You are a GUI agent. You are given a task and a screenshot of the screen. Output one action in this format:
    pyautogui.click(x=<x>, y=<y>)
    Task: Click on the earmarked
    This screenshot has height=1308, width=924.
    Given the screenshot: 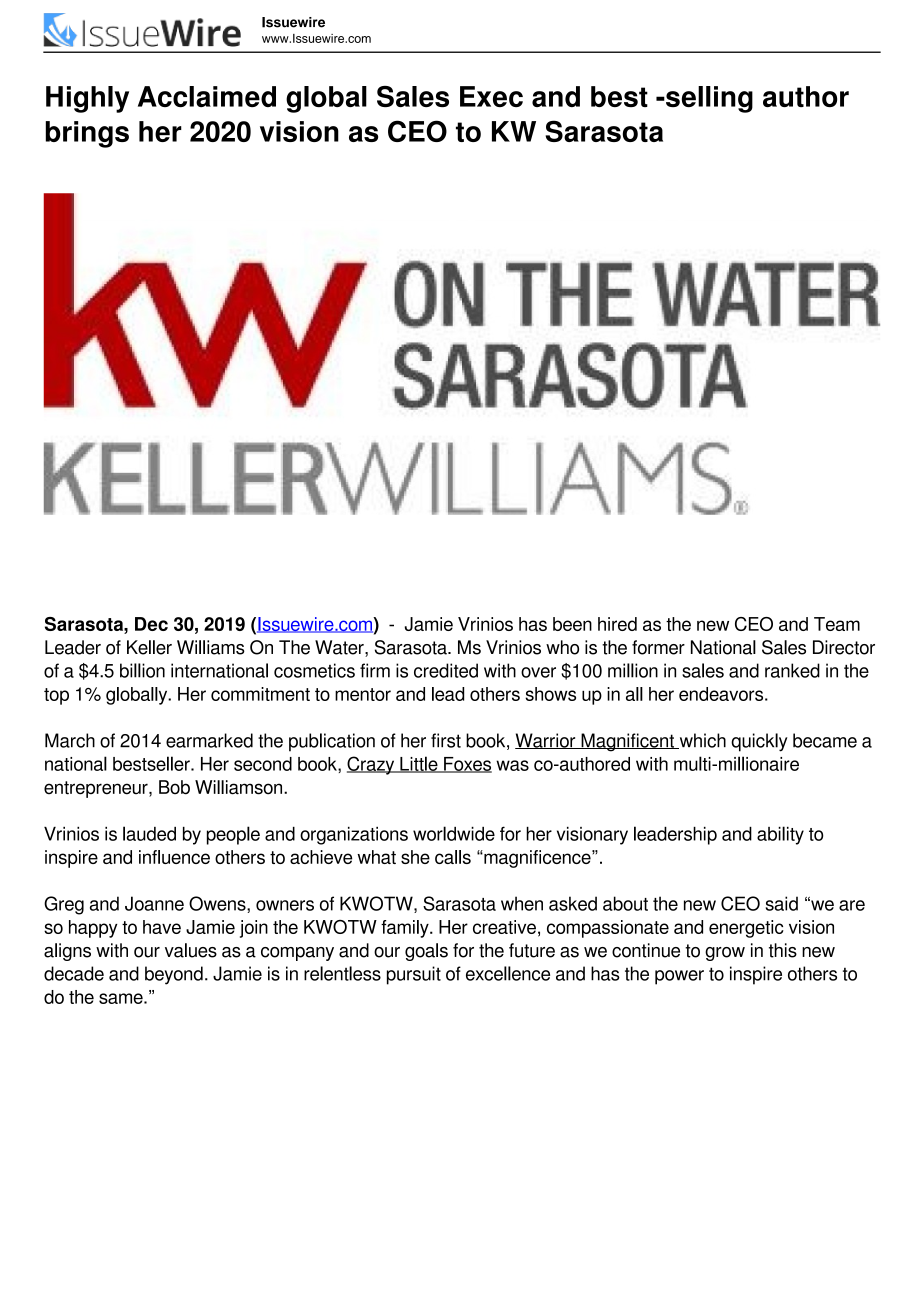 What is the action you would take?
    pyautogui.click(x=209, y=740)
